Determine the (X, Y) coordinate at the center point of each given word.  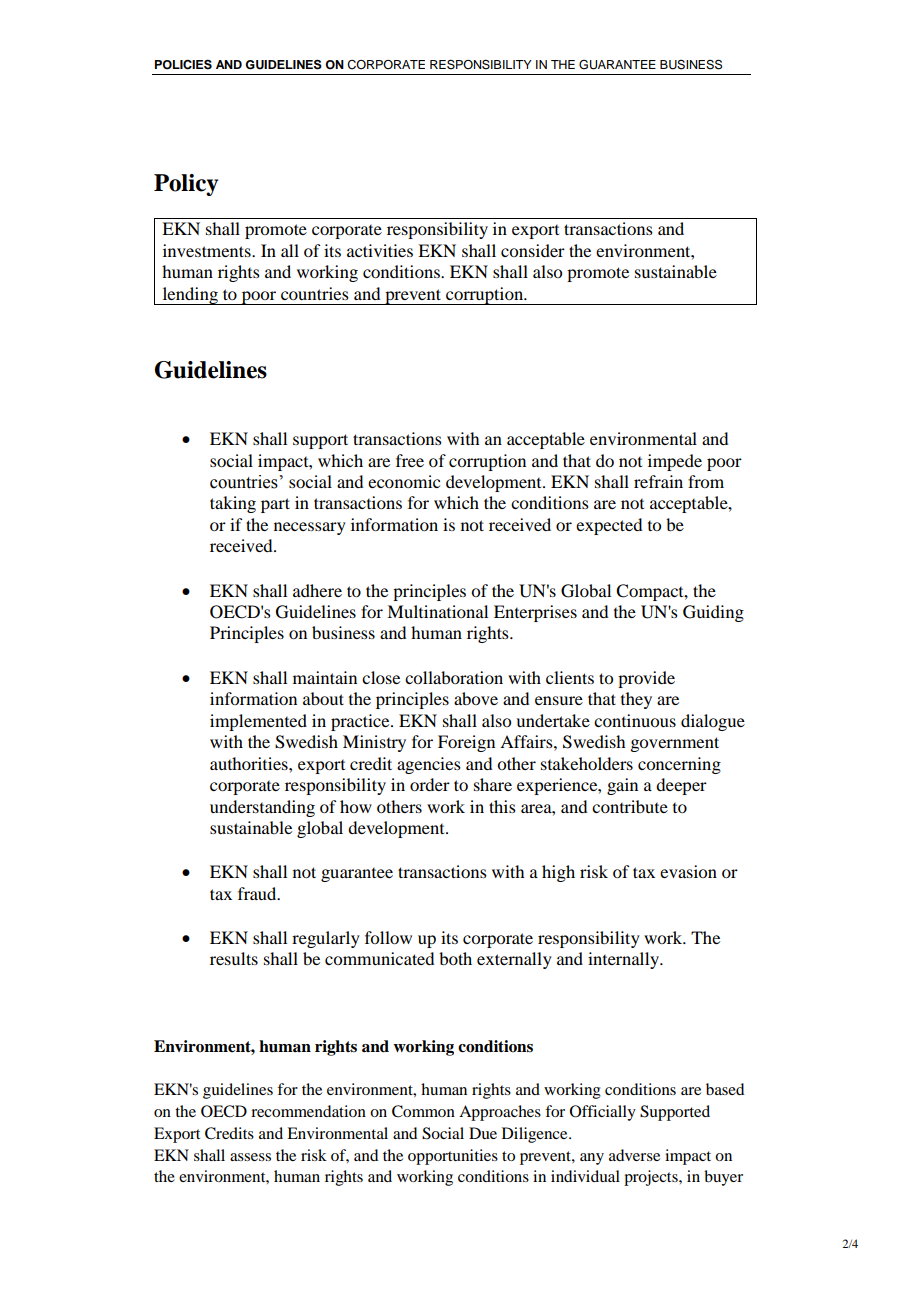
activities (380, 250)
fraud (258, 893)
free (410, 460)
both (455, 958)
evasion (688, 871)
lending (190, 296)
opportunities (453, 1157)
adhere (317, 590)
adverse (634, 1155)
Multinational (437, 611)
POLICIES (183, 64)
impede (675, 462)
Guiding (713, 613)
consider (533, 250)
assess (250, 1157)
